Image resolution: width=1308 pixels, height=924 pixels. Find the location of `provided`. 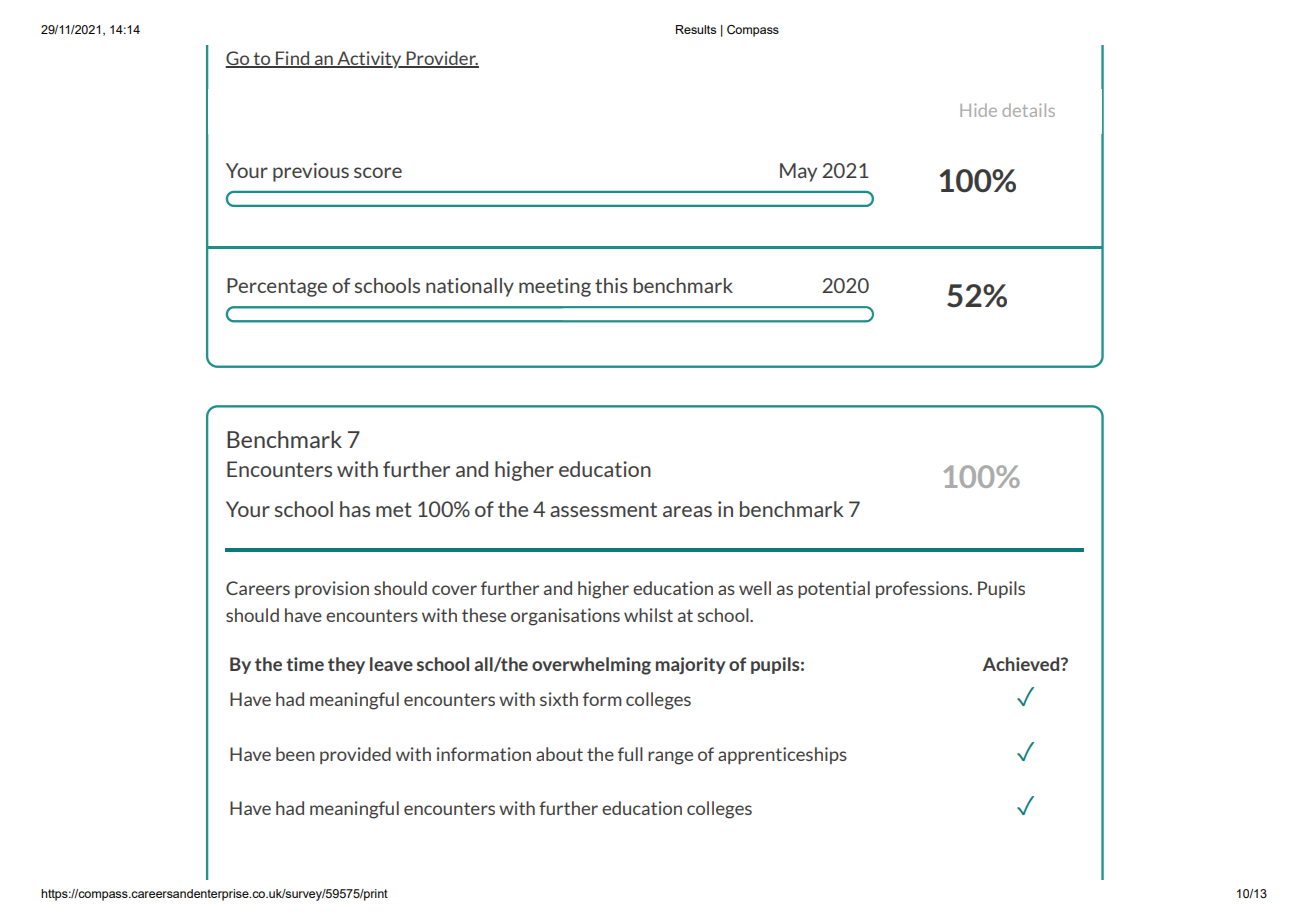

provided is located at coordinates (355, 755).
